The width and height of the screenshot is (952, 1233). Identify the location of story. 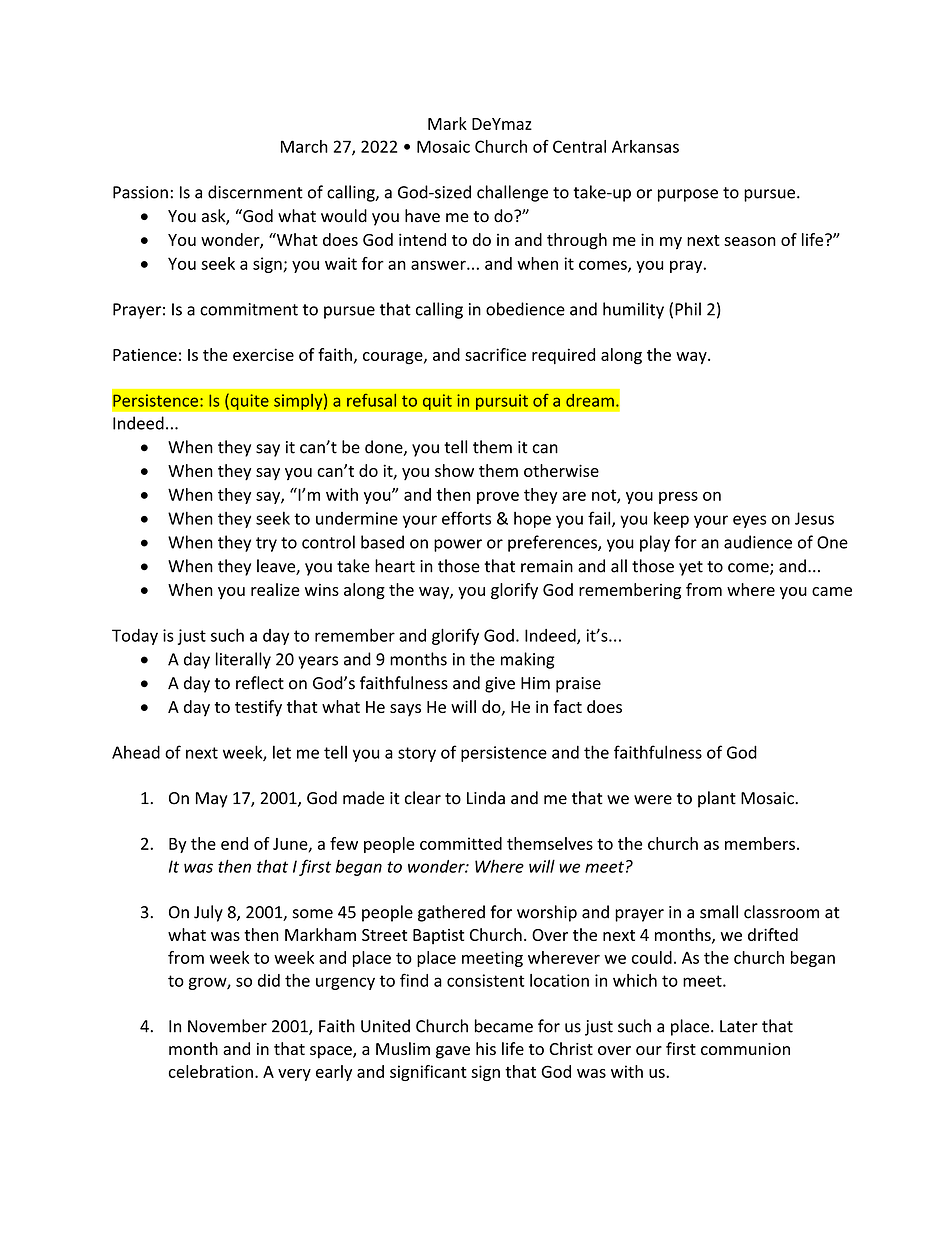
(417, 754).
